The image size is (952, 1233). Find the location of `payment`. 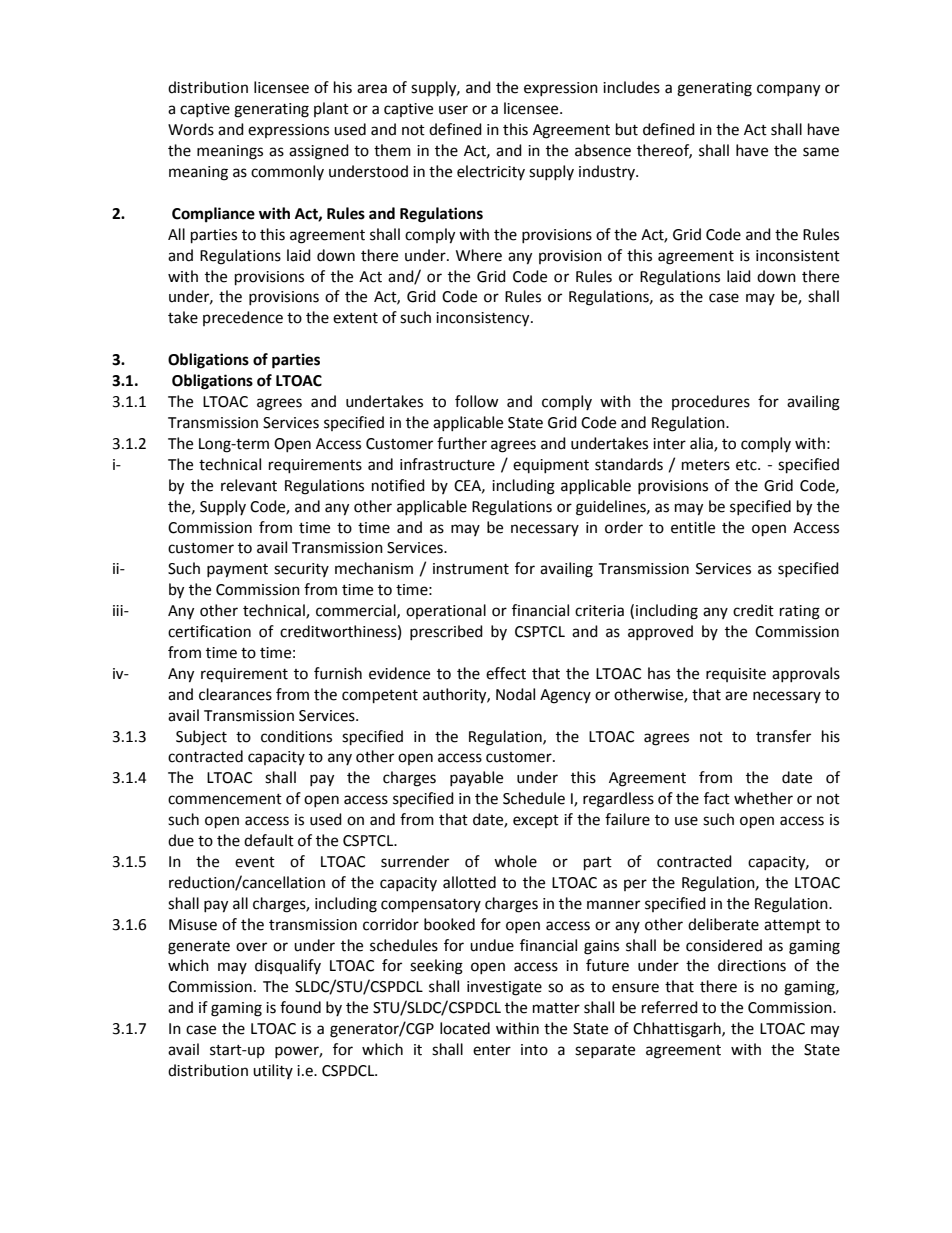

payment is located at coordinates (237, 571).
